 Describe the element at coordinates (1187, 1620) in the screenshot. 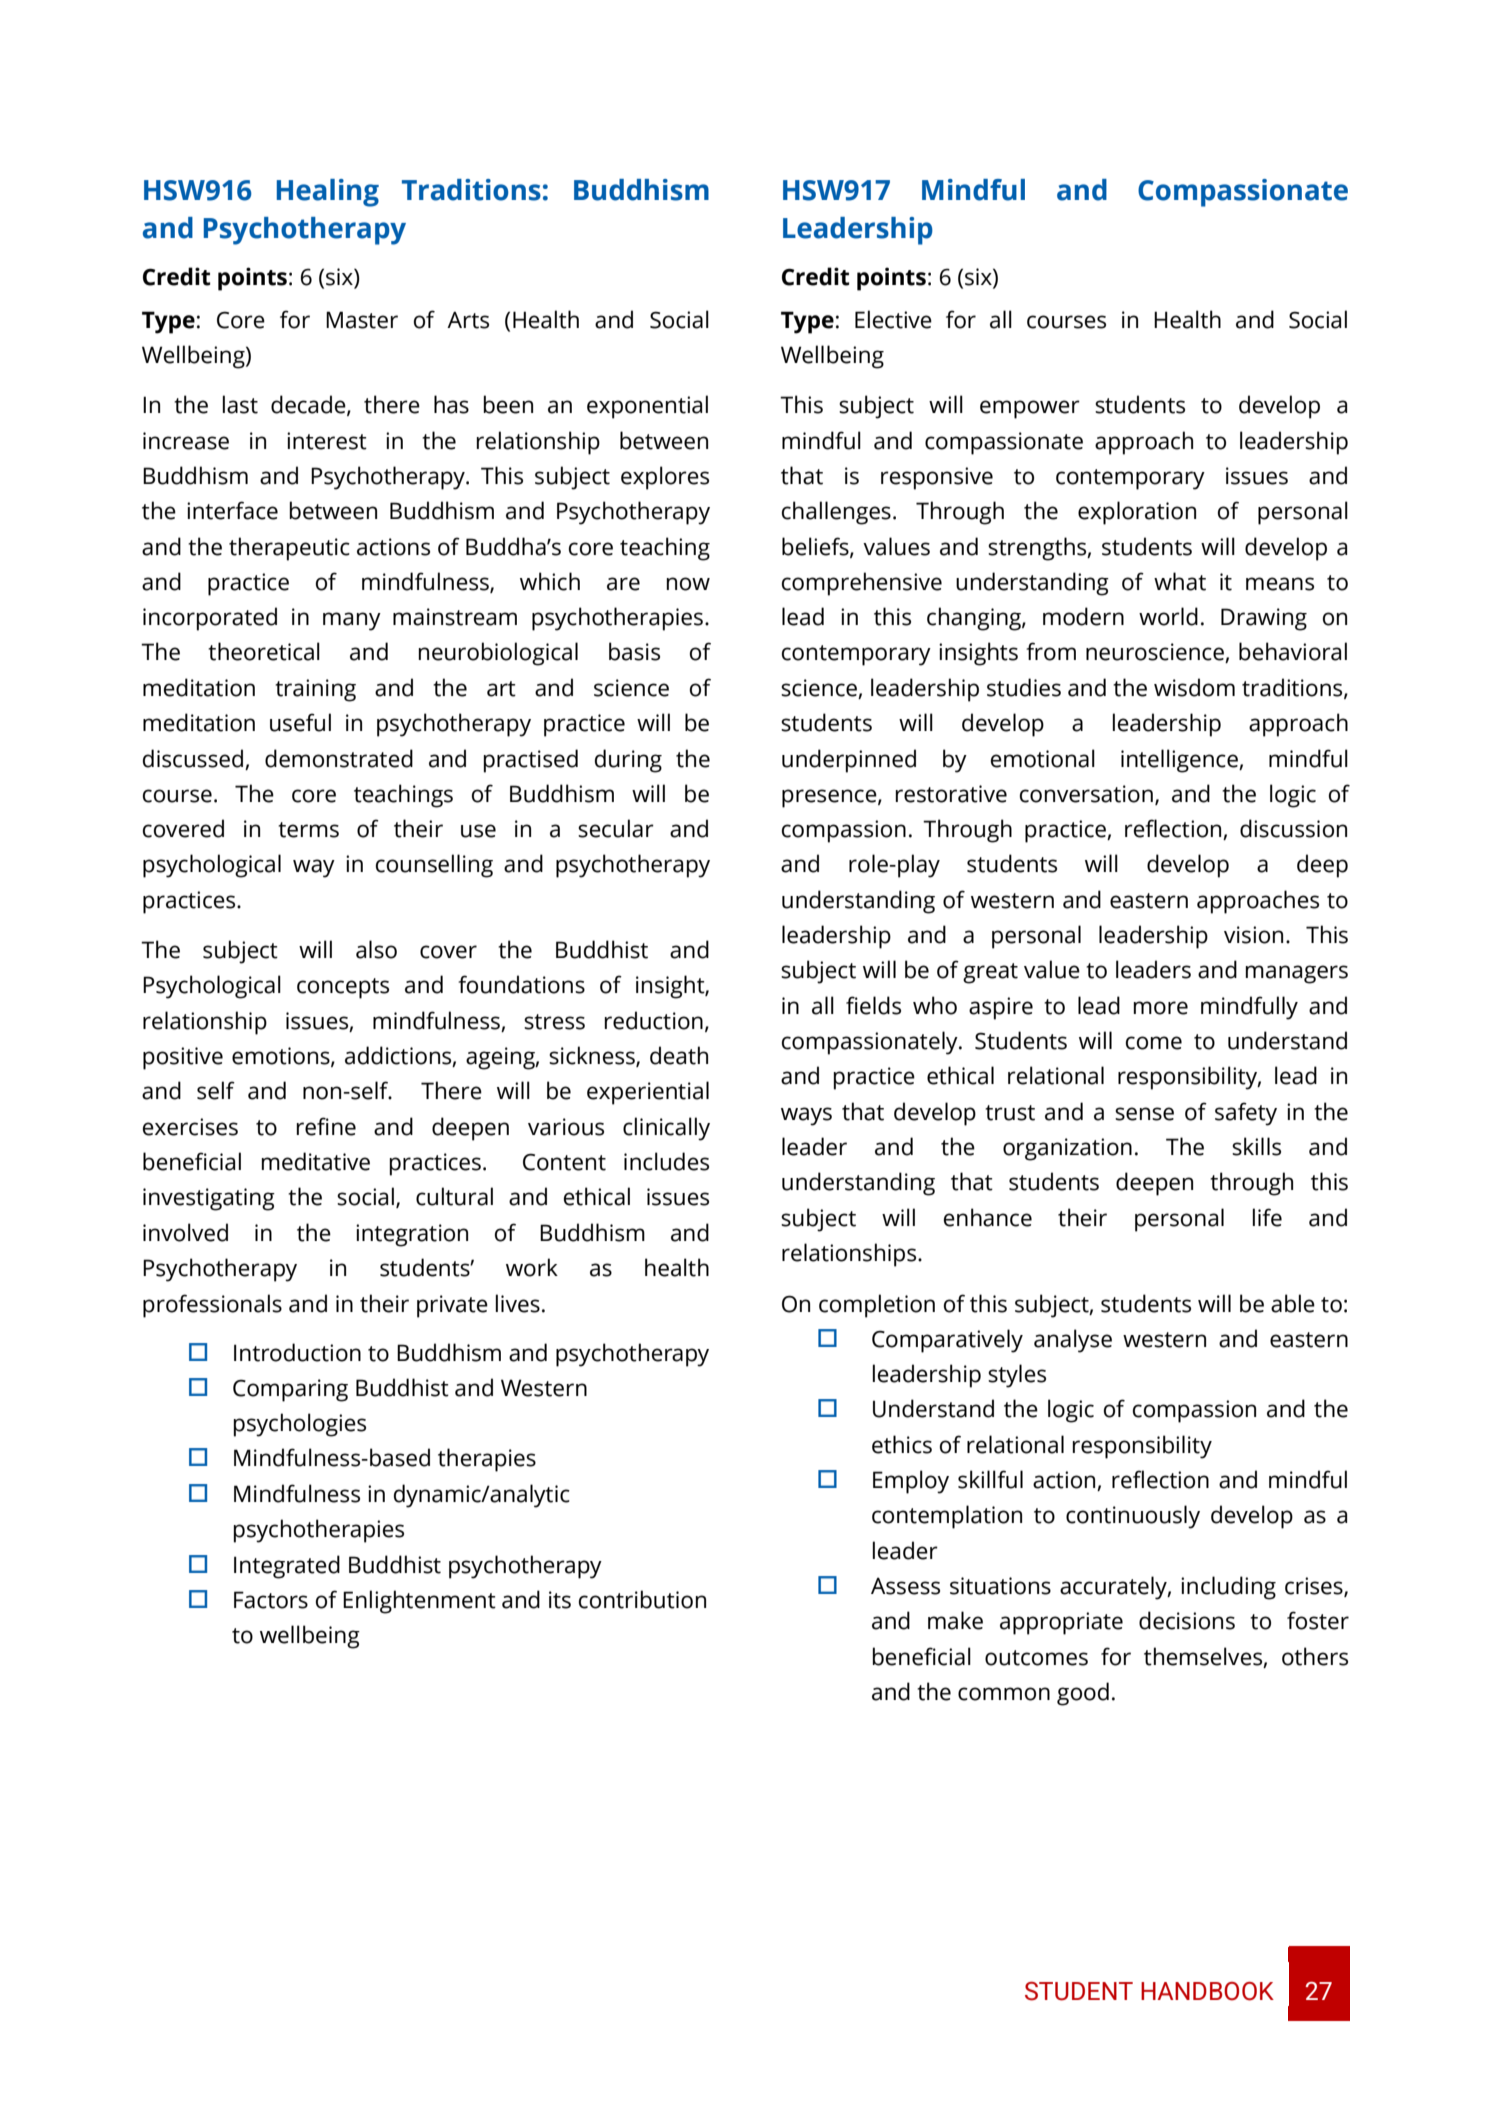

I see `decisions` at that location.
